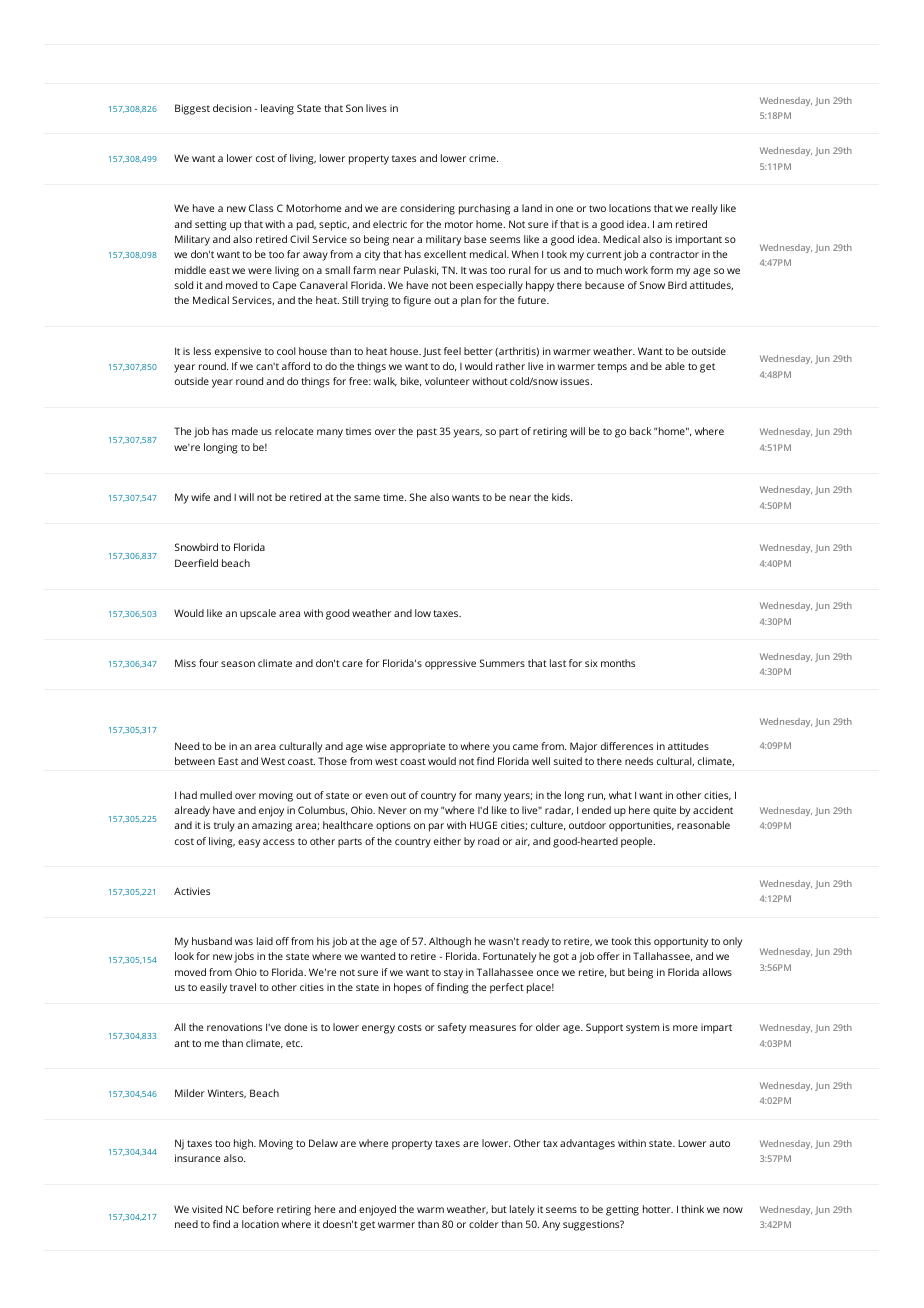 Image resolution: width=924 pixels, height=1308 pixels. What do you see at coordinates (258, 1209) in the page?
I see `before` at bounding box center [258, 1209].
